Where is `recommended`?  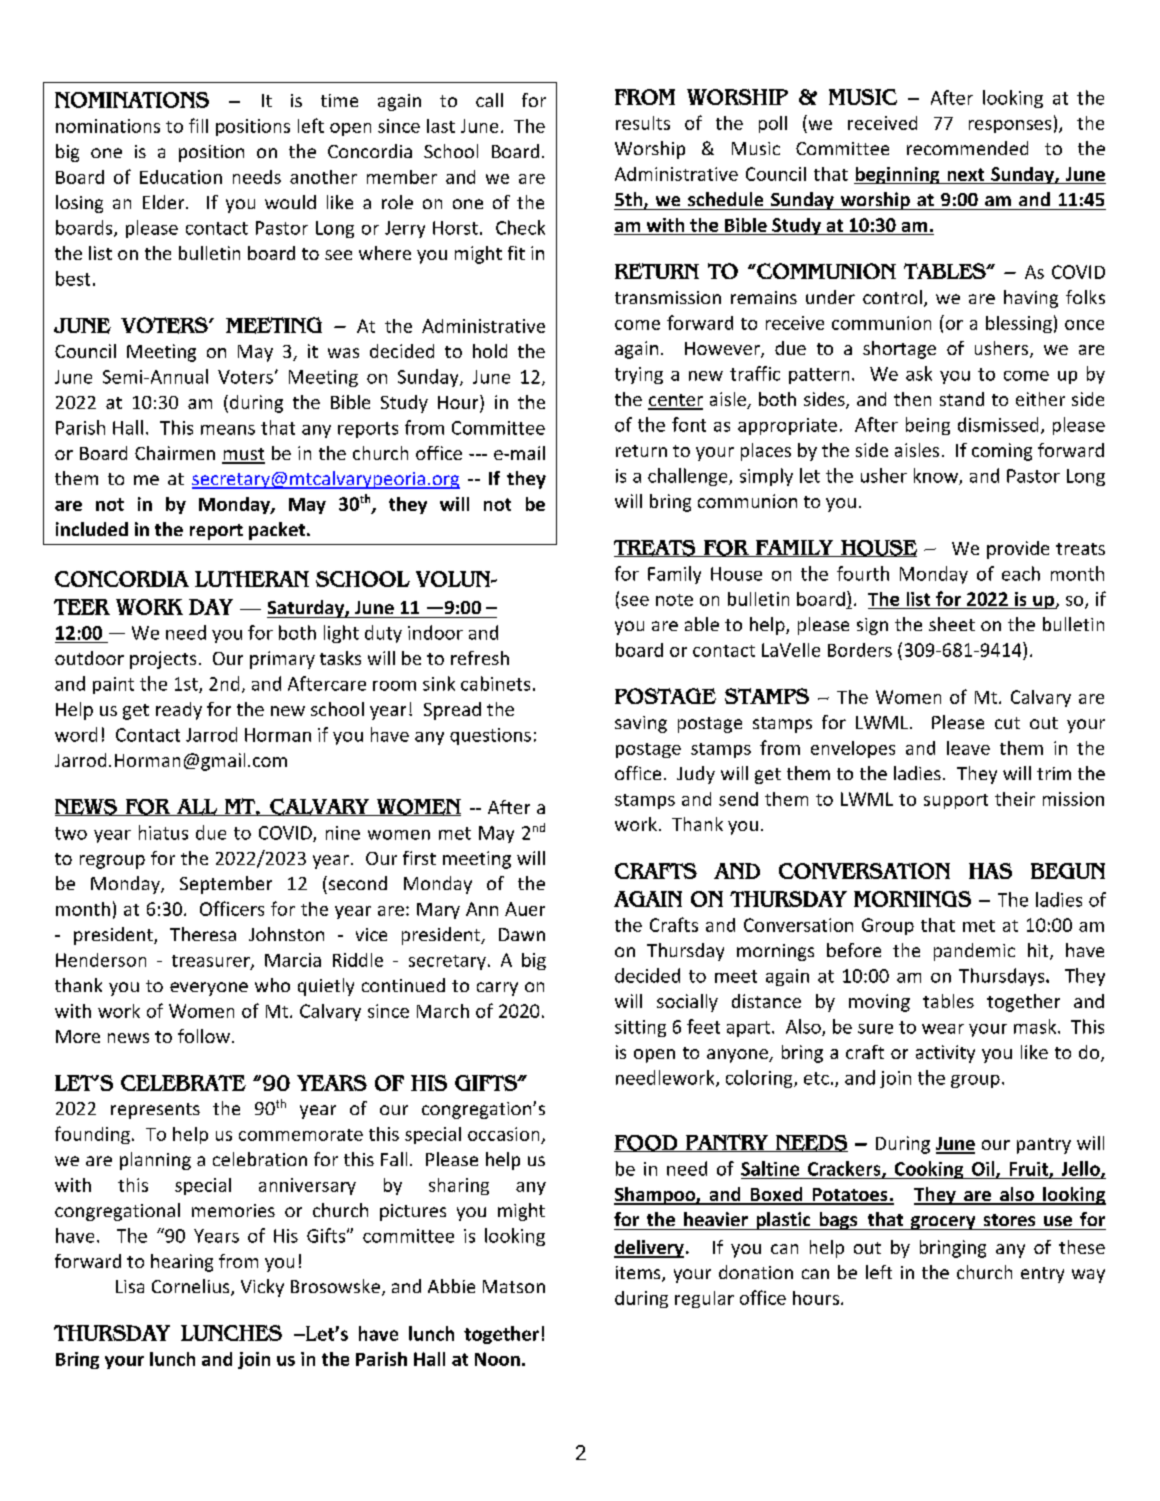
recommended is located at coordinates (967, 148).
